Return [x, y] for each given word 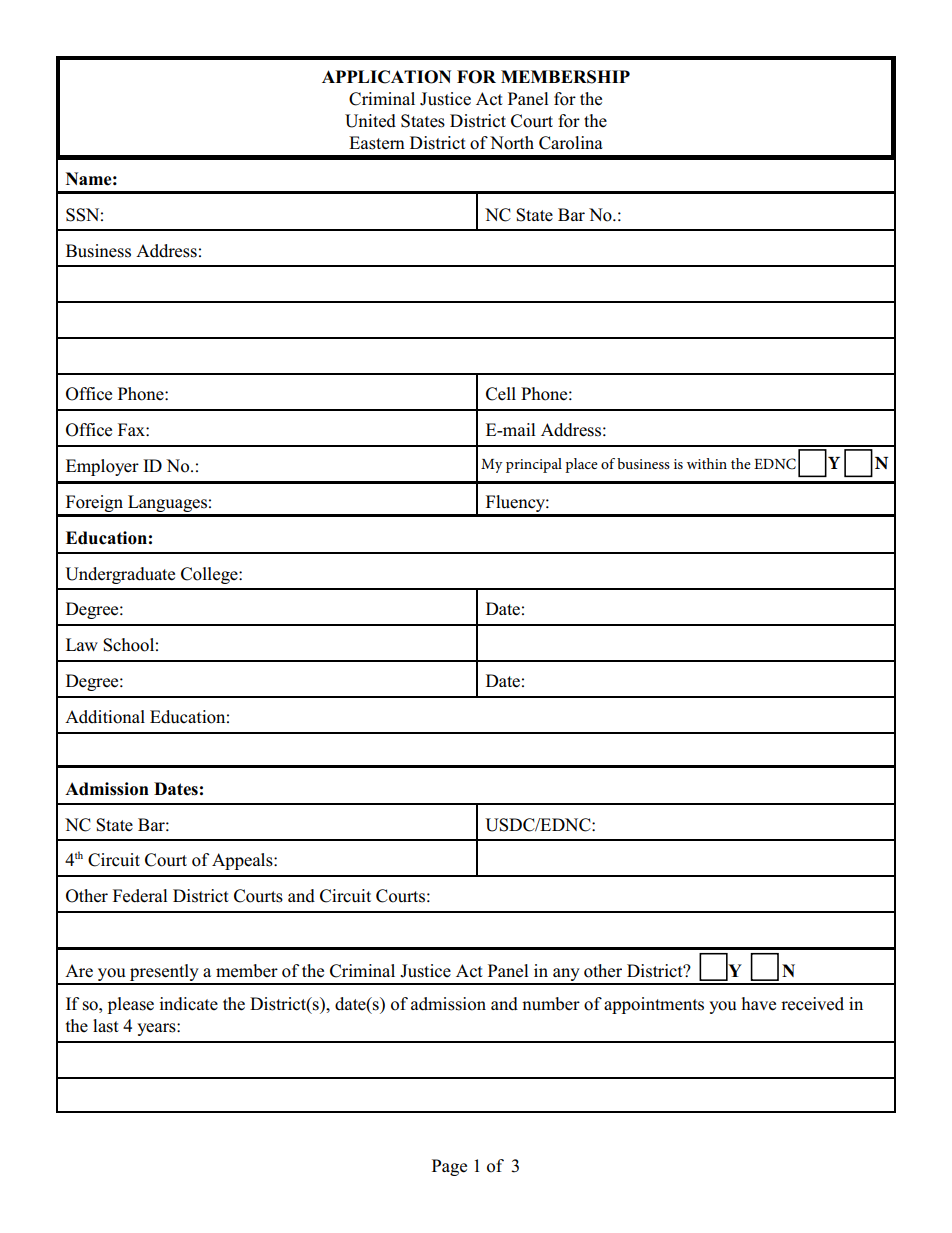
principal [534, 465]
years [157, 1029]
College [210, 575]
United [370, 121]
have [759, 1004]
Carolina [571, 143]
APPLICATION [386, 77]
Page [449, 1167]
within [707, 463]
